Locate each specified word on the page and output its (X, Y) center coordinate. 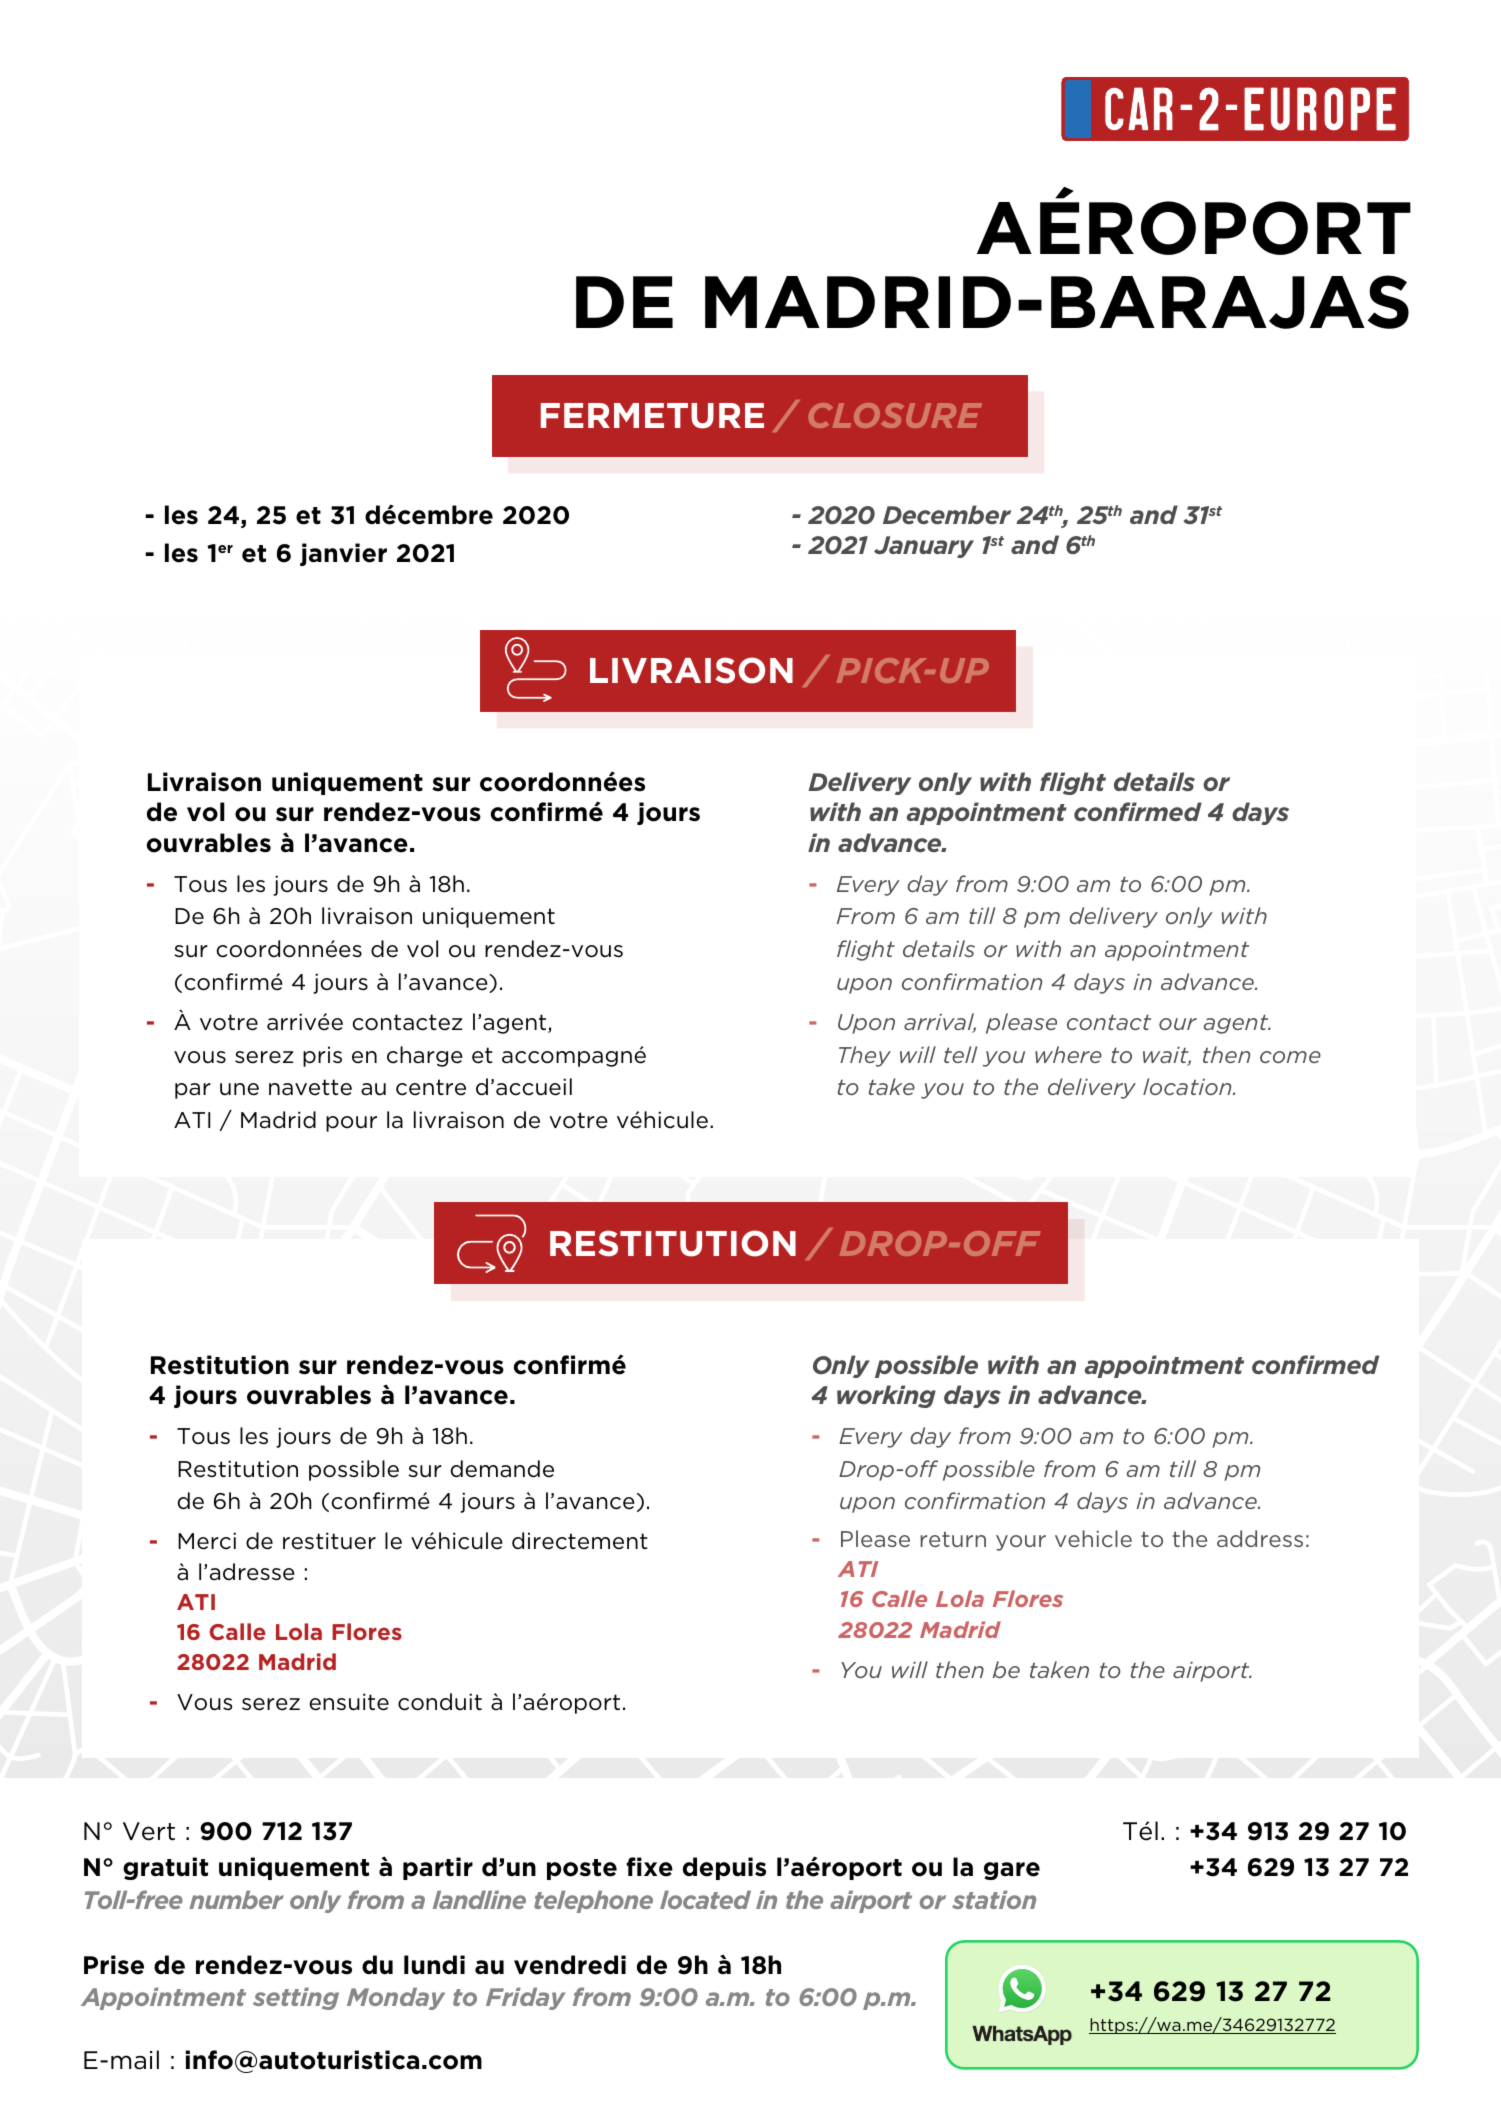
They (865, 1056)
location (1188, 1086)
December (947, 514)
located (705, 1899)
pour (351, 1124)
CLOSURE (895, 415)
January (924, 547)
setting (296, 1998)
